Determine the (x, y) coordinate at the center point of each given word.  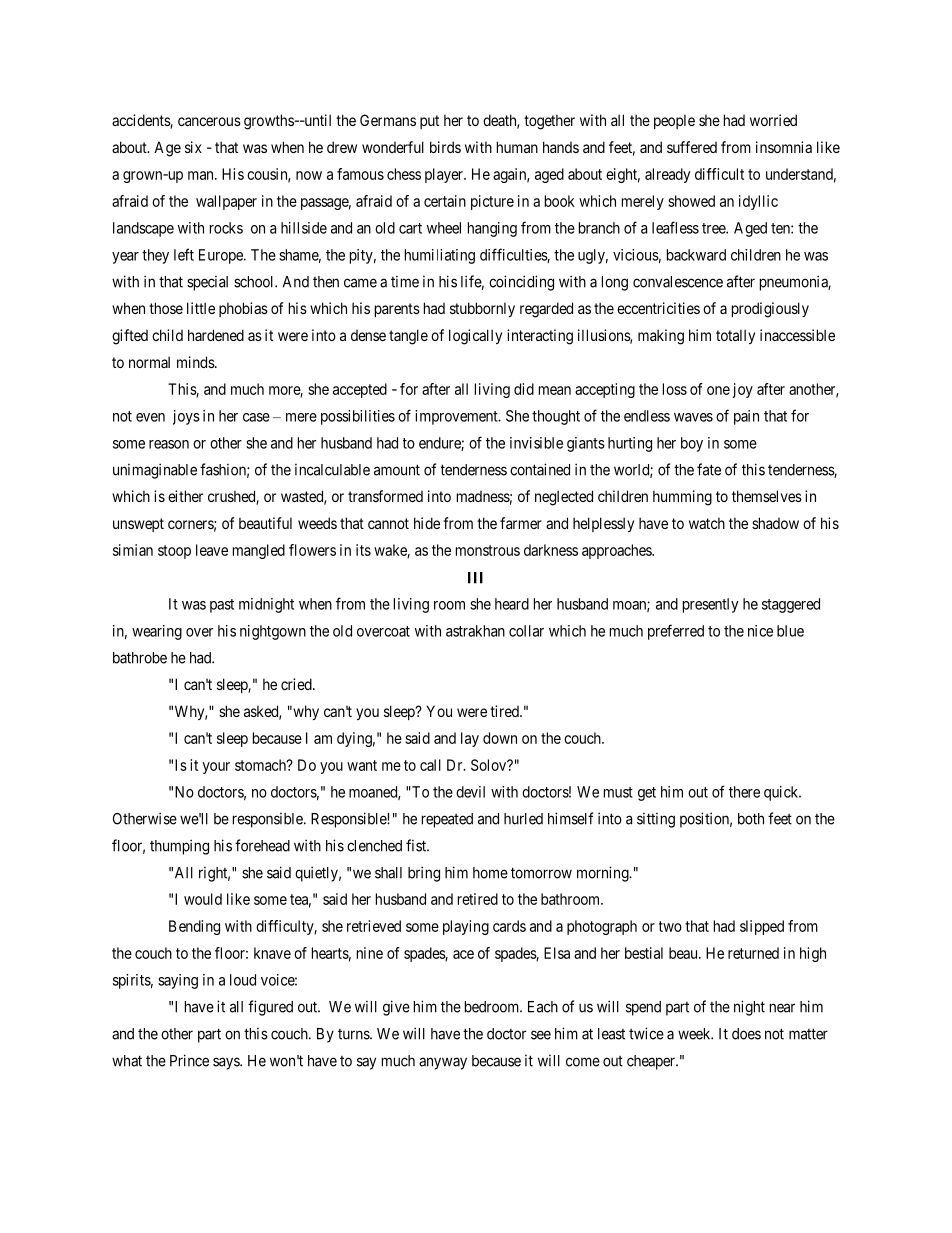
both (751, 819)
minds (196, 362)
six (193, 147)
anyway (443, 1063)
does (746, 1034)
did (524, 389)
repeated (447, 820)
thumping (179, 847)
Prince (189, 1060)
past (222, 606)
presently (711, 605)
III (475, 578)
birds (445, 147)
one (718, 390)
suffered (692, 147)
